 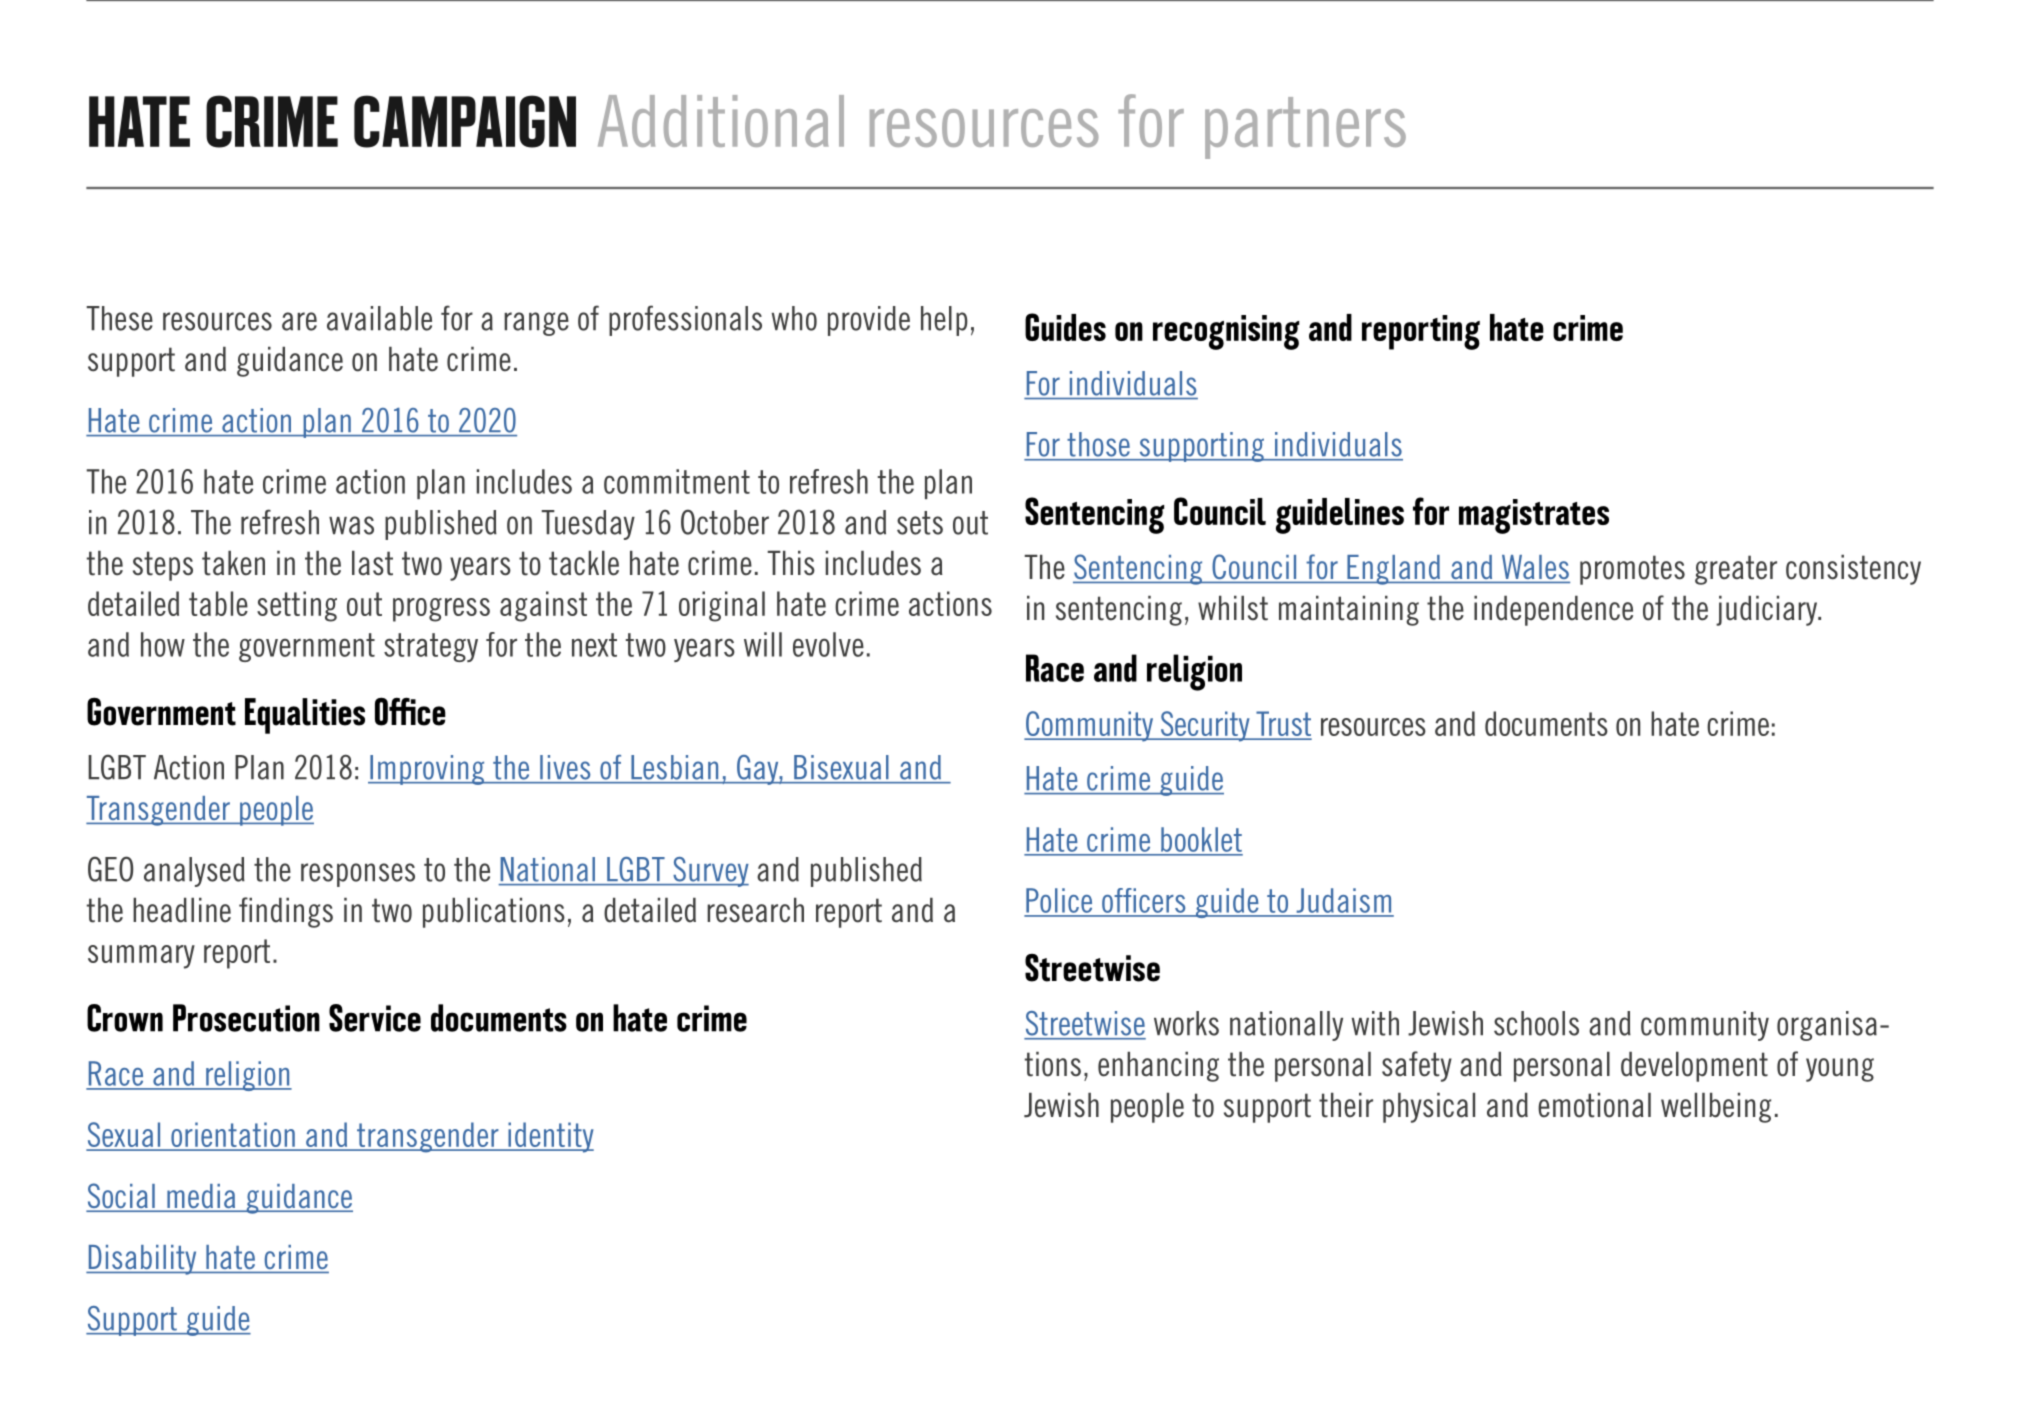 What do you see at coordinates (201, 1197) in the screenshot?
I see `media` at bounding box center [201, 1197].
